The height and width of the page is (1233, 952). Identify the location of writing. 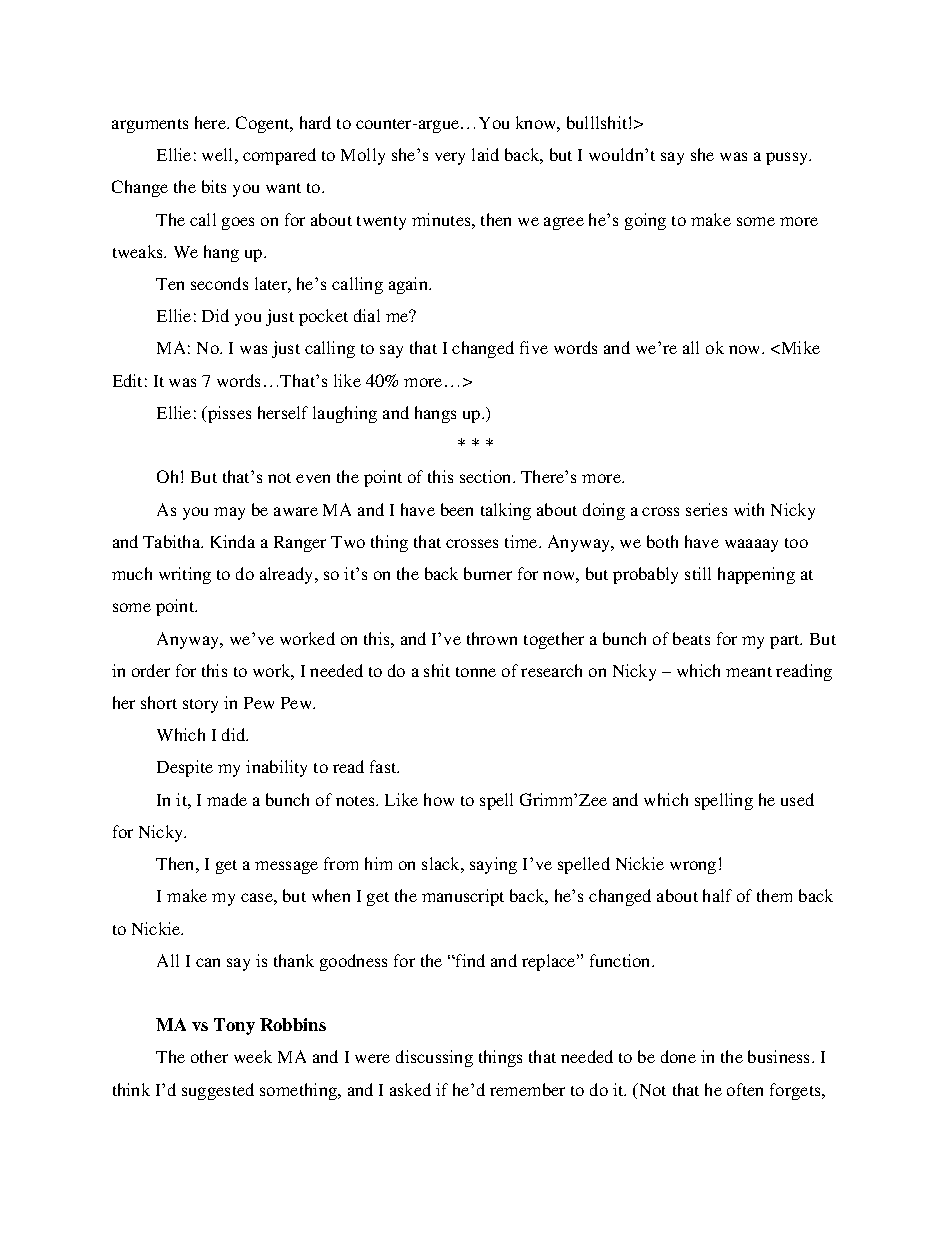
(185, 575).
